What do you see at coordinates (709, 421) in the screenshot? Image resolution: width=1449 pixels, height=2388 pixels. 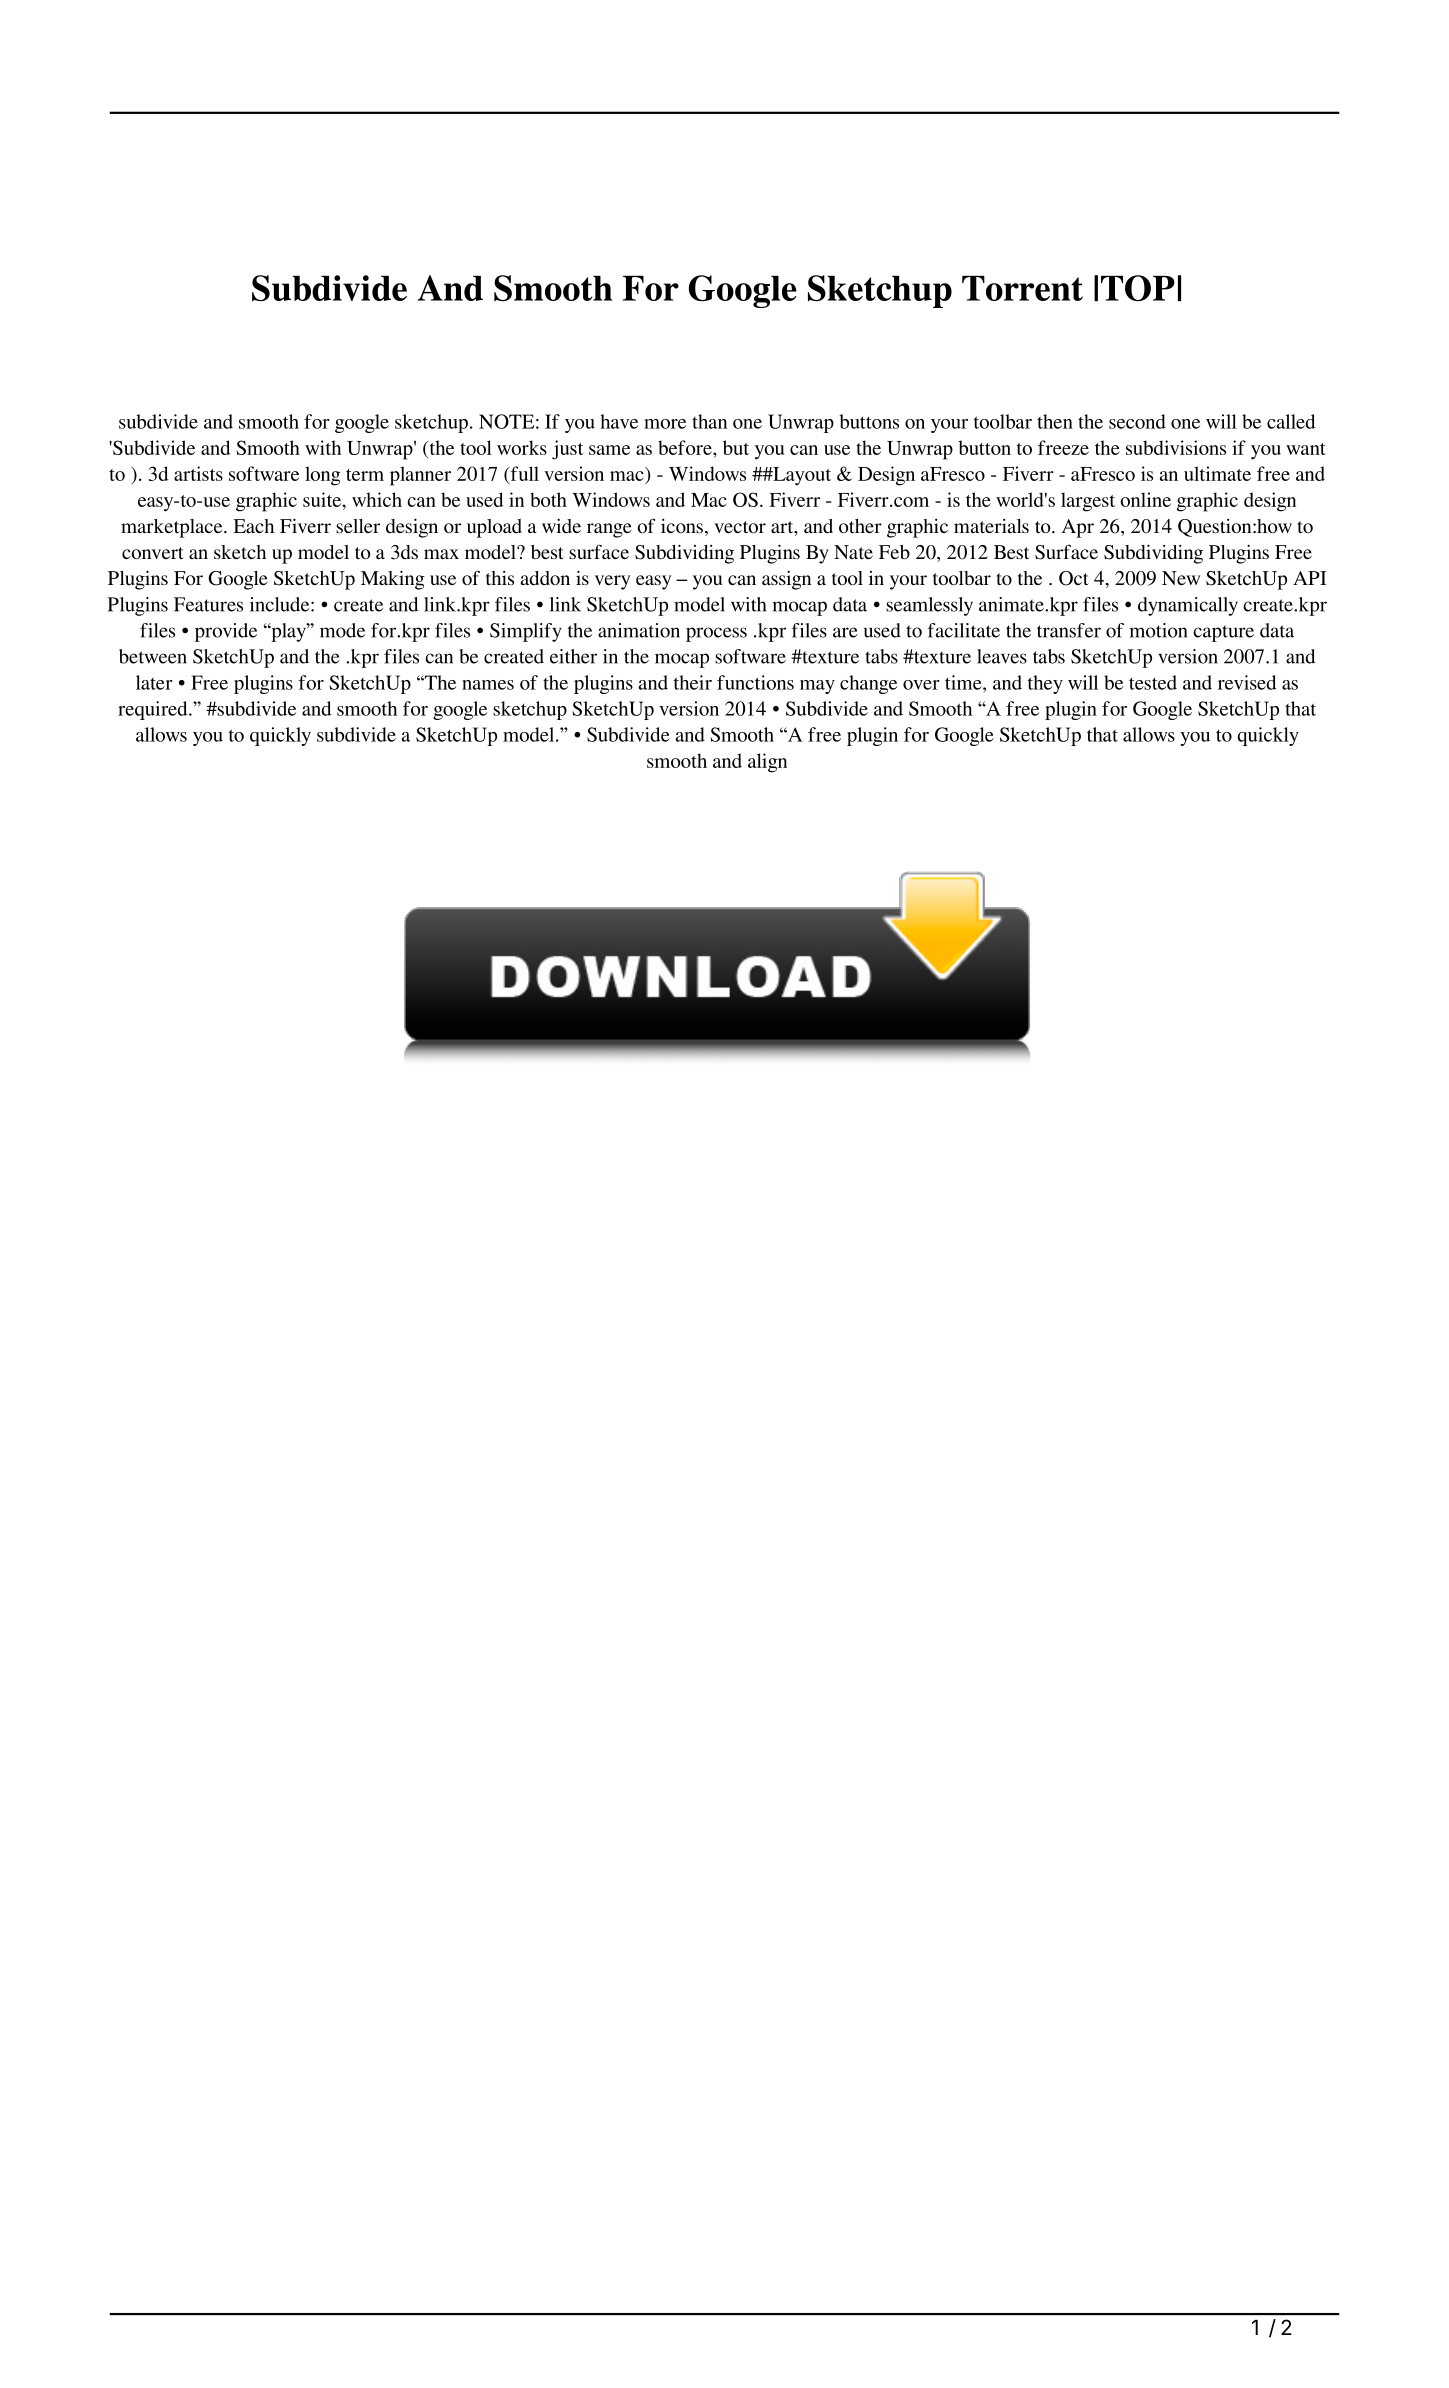 I see `than` at bounding box center [709, 421].
